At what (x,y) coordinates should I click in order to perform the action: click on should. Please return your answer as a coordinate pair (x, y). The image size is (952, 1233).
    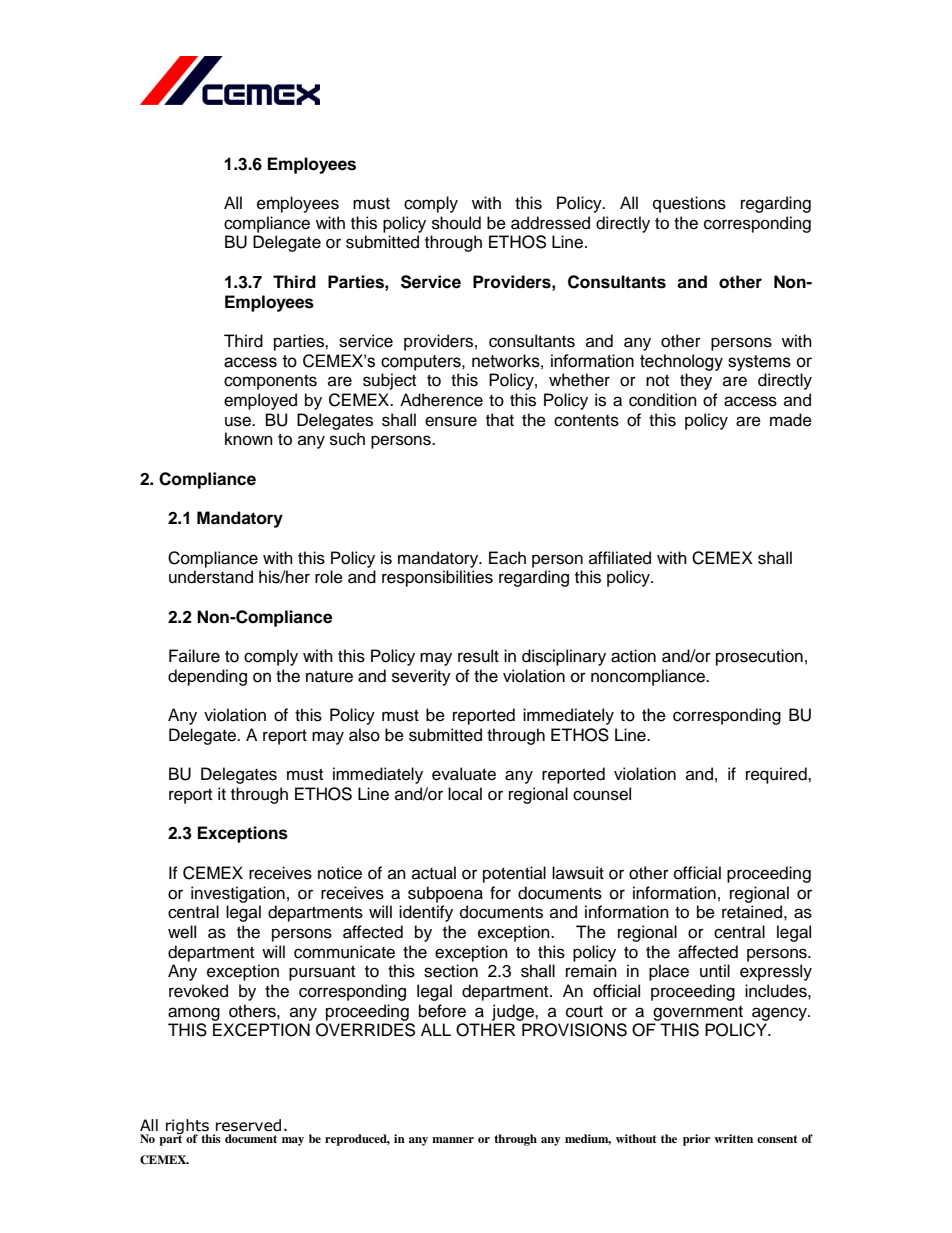
    Looking at the image, I should click on (456, 223).
